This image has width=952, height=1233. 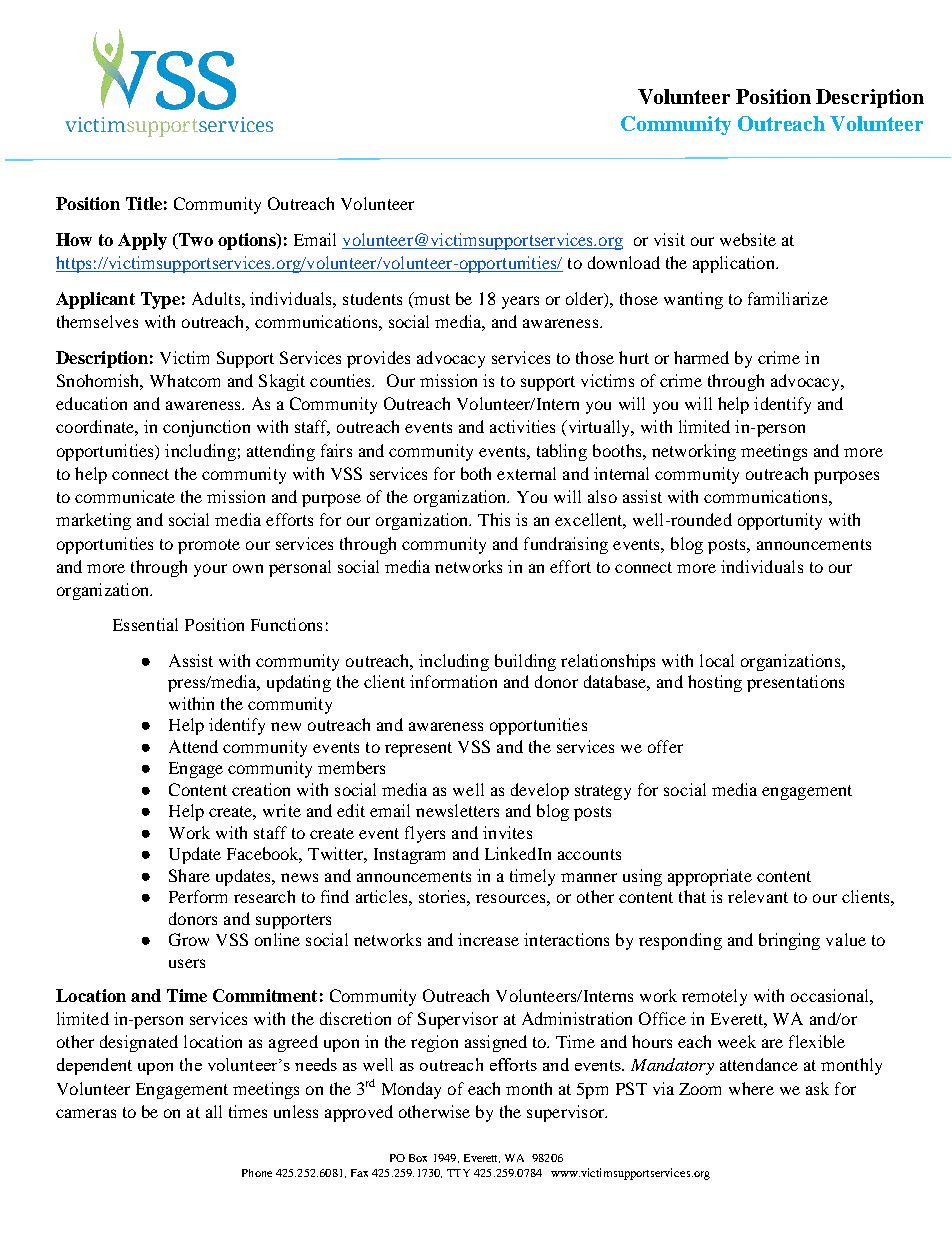 What do you see at coordinates (431, 300) in the image?
I see `must` at bounding box center [431, 300].
